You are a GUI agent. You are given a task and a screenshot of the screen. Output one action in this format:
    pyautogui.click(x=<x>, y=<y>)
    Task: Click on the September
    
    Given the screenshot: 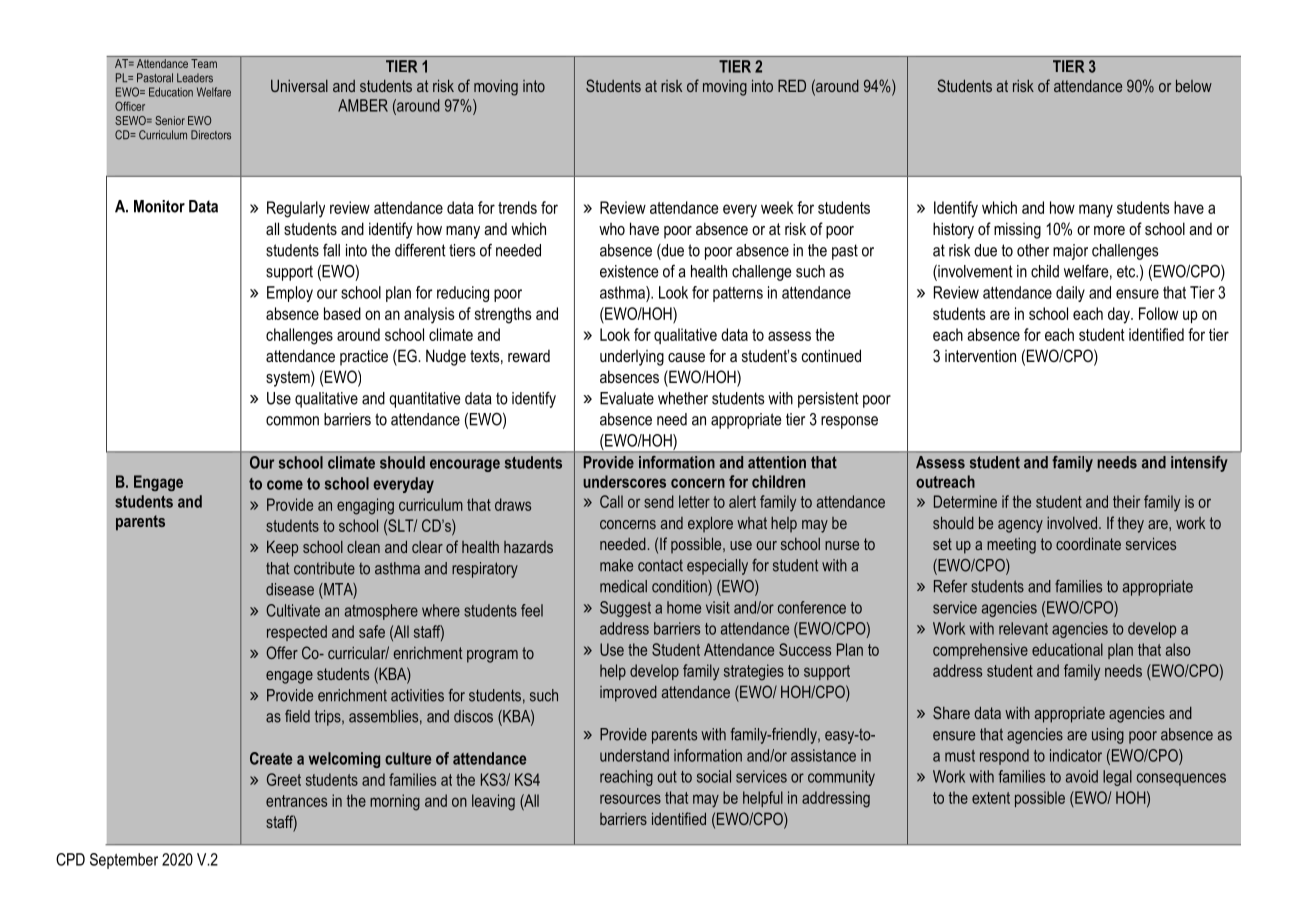 What is the action you would take?
    pyautogui.click(x=124, y=861)
